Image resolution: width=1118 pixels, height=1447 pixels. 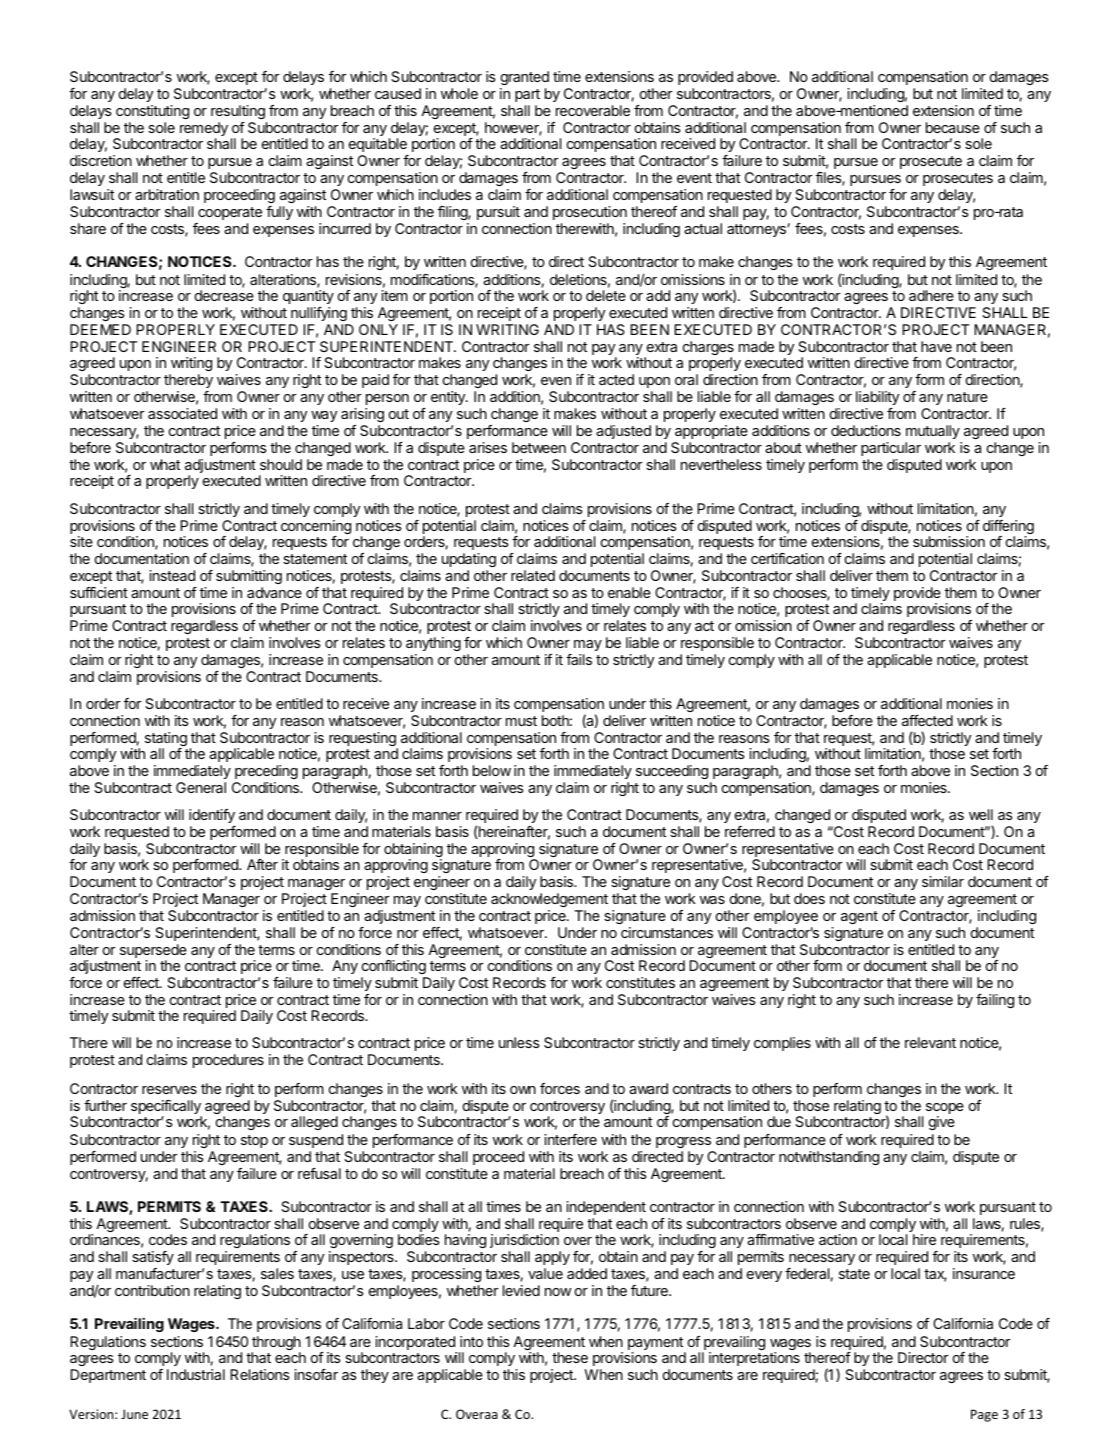 I want to click on Industrial, so click(x=196, y=1374).
